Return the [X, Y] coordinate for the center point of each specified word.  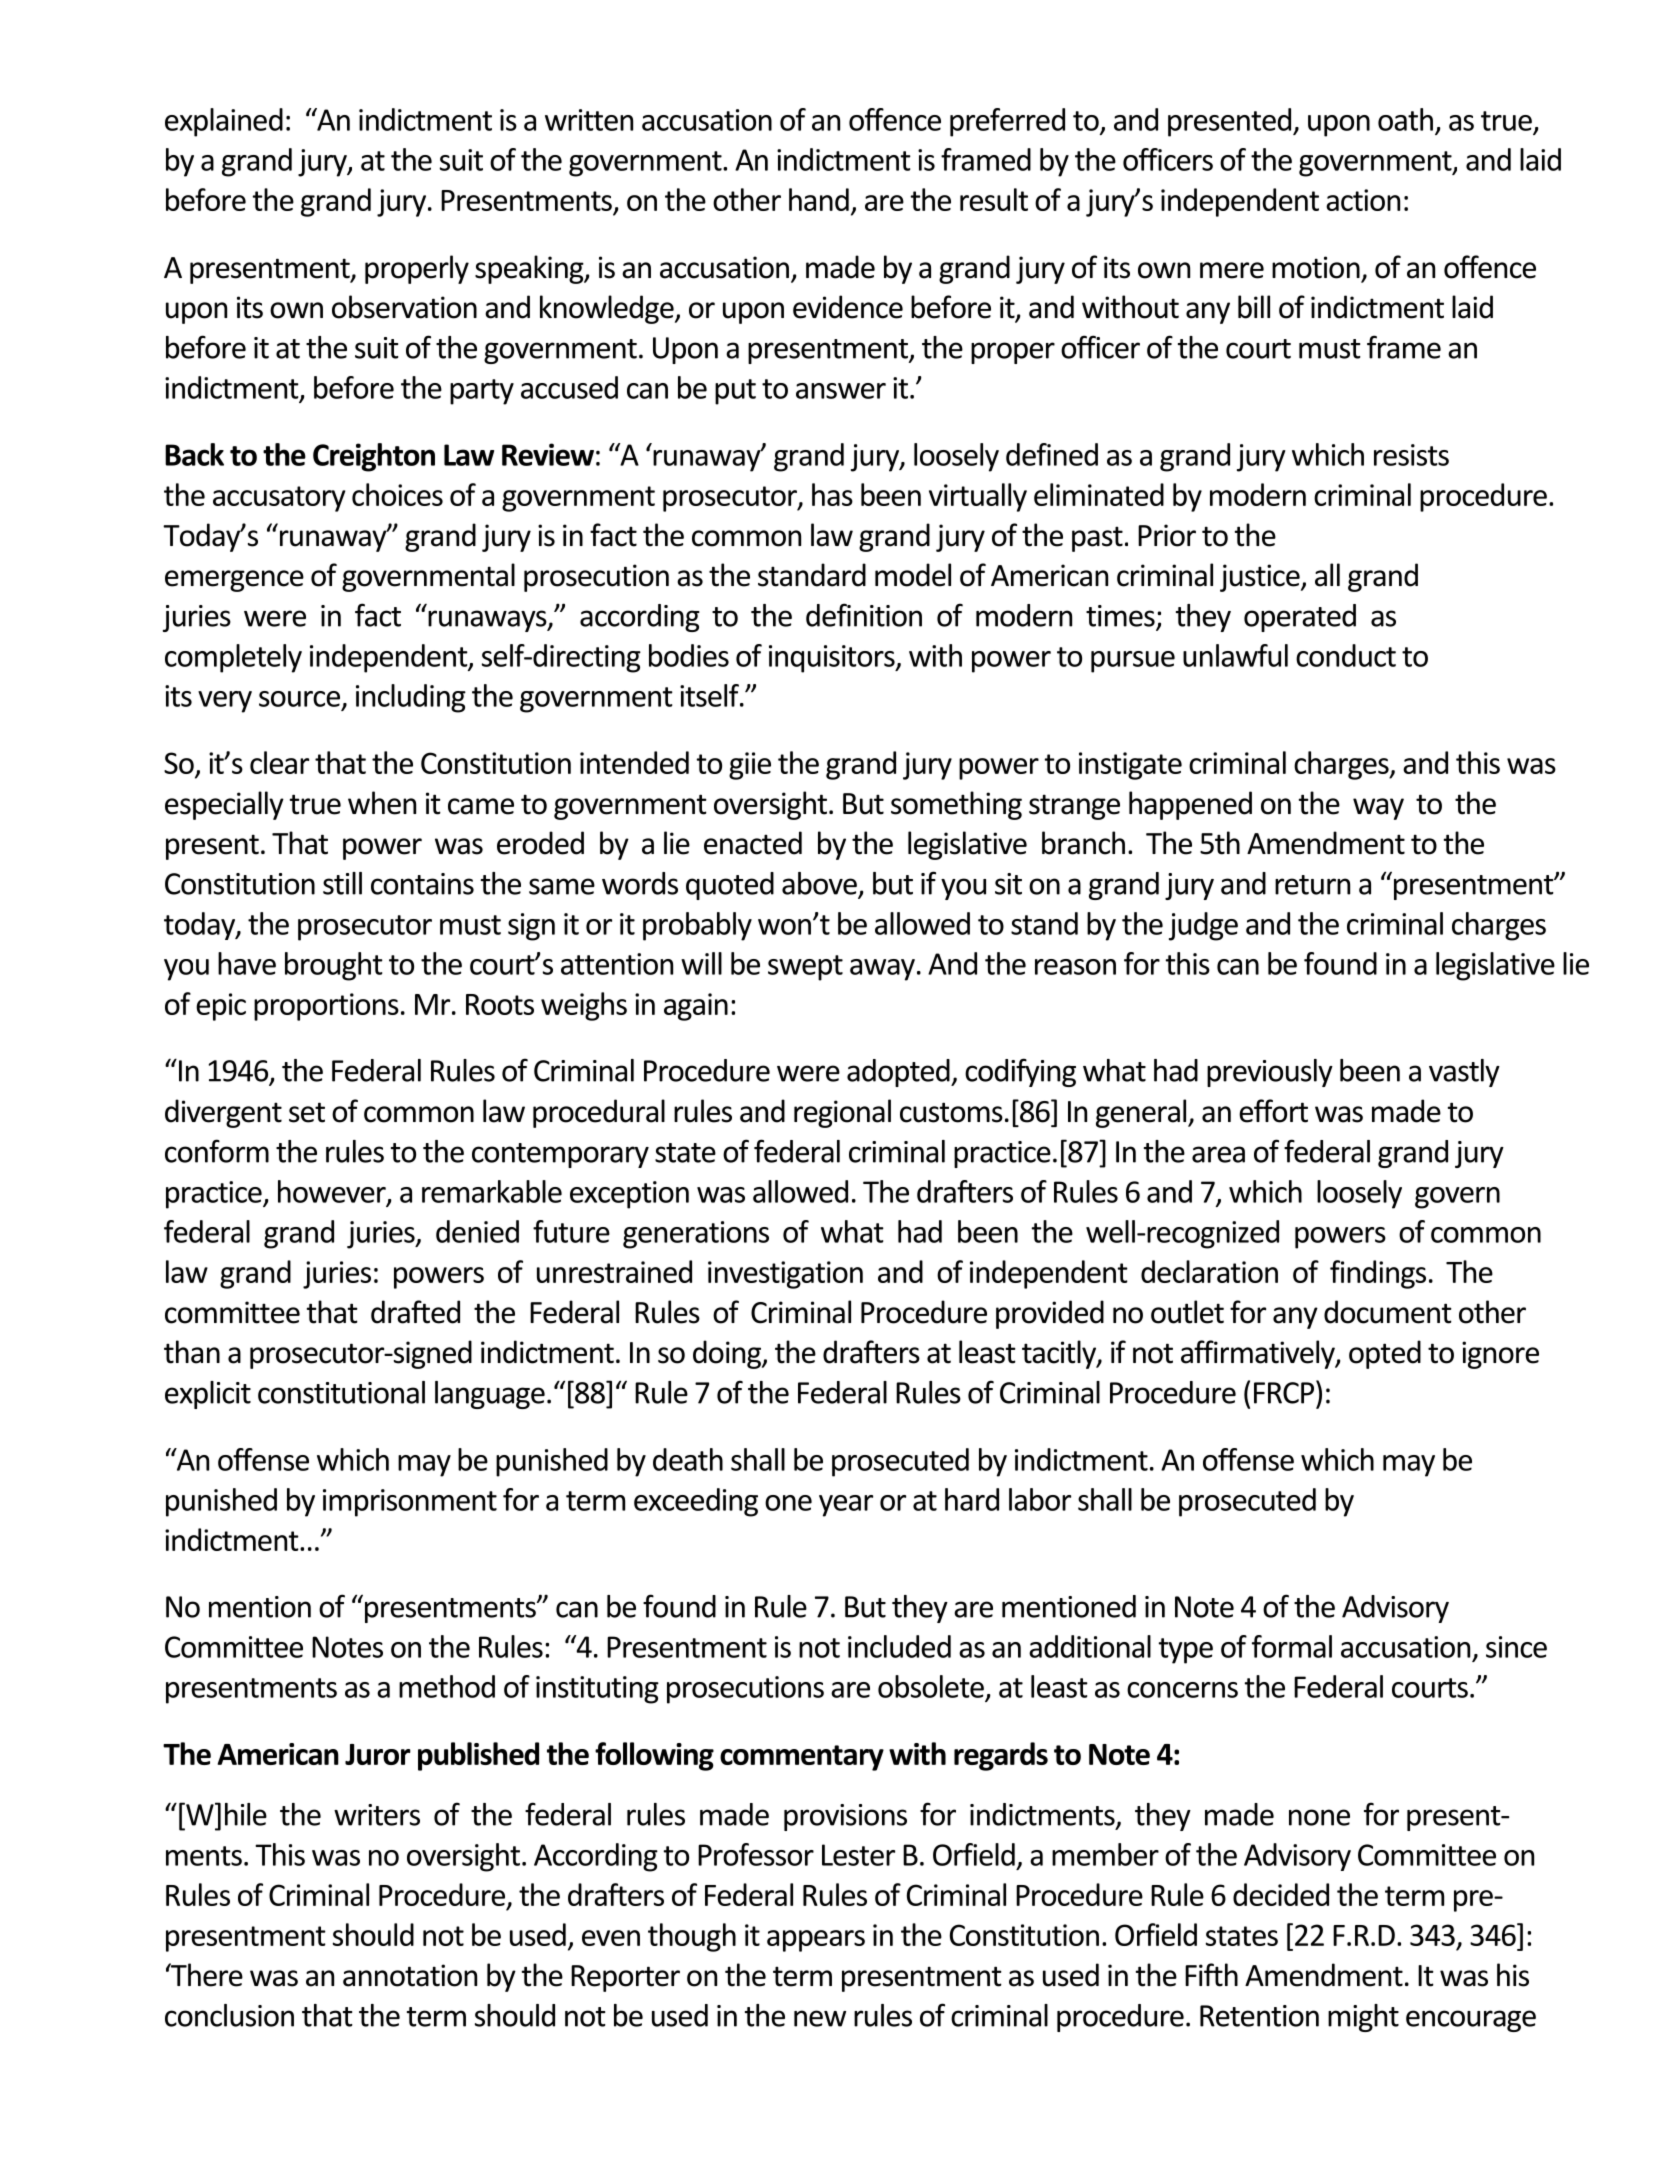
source [299, 699]
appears [816, 1941]
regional [842, 1113]
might [1363, 2018]
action [1363, 200]
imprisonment [410, 1503]
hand [819, 199]
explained [224, 122]
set [307, 1112]
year [846, 1506]
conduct [1346, 655]
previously [1270, 1073]
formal [1292, 1646]
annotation [410, 1975]
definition [864, 615]
